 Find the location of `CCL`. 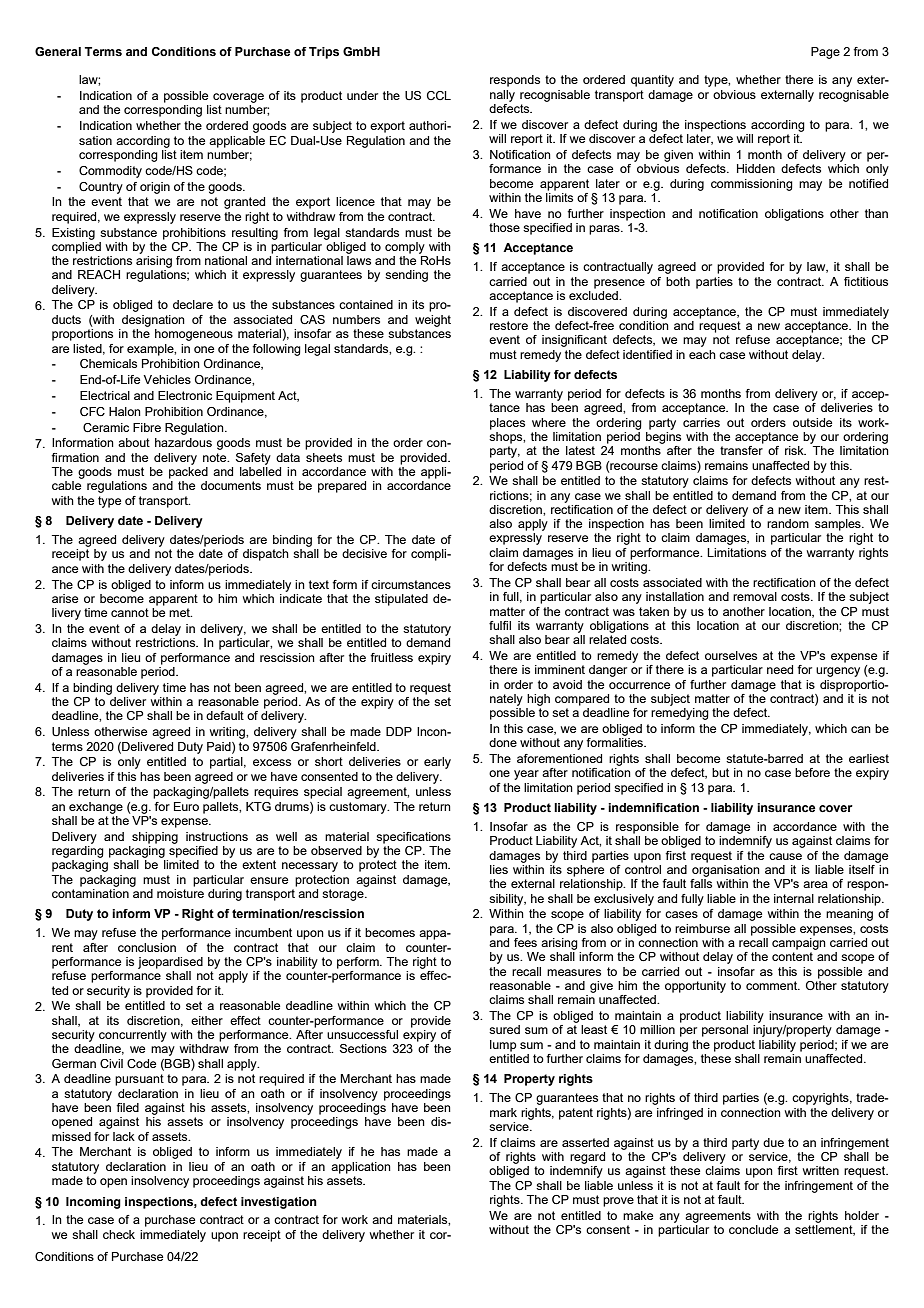

CCL is located at coordinates (439, 95).
